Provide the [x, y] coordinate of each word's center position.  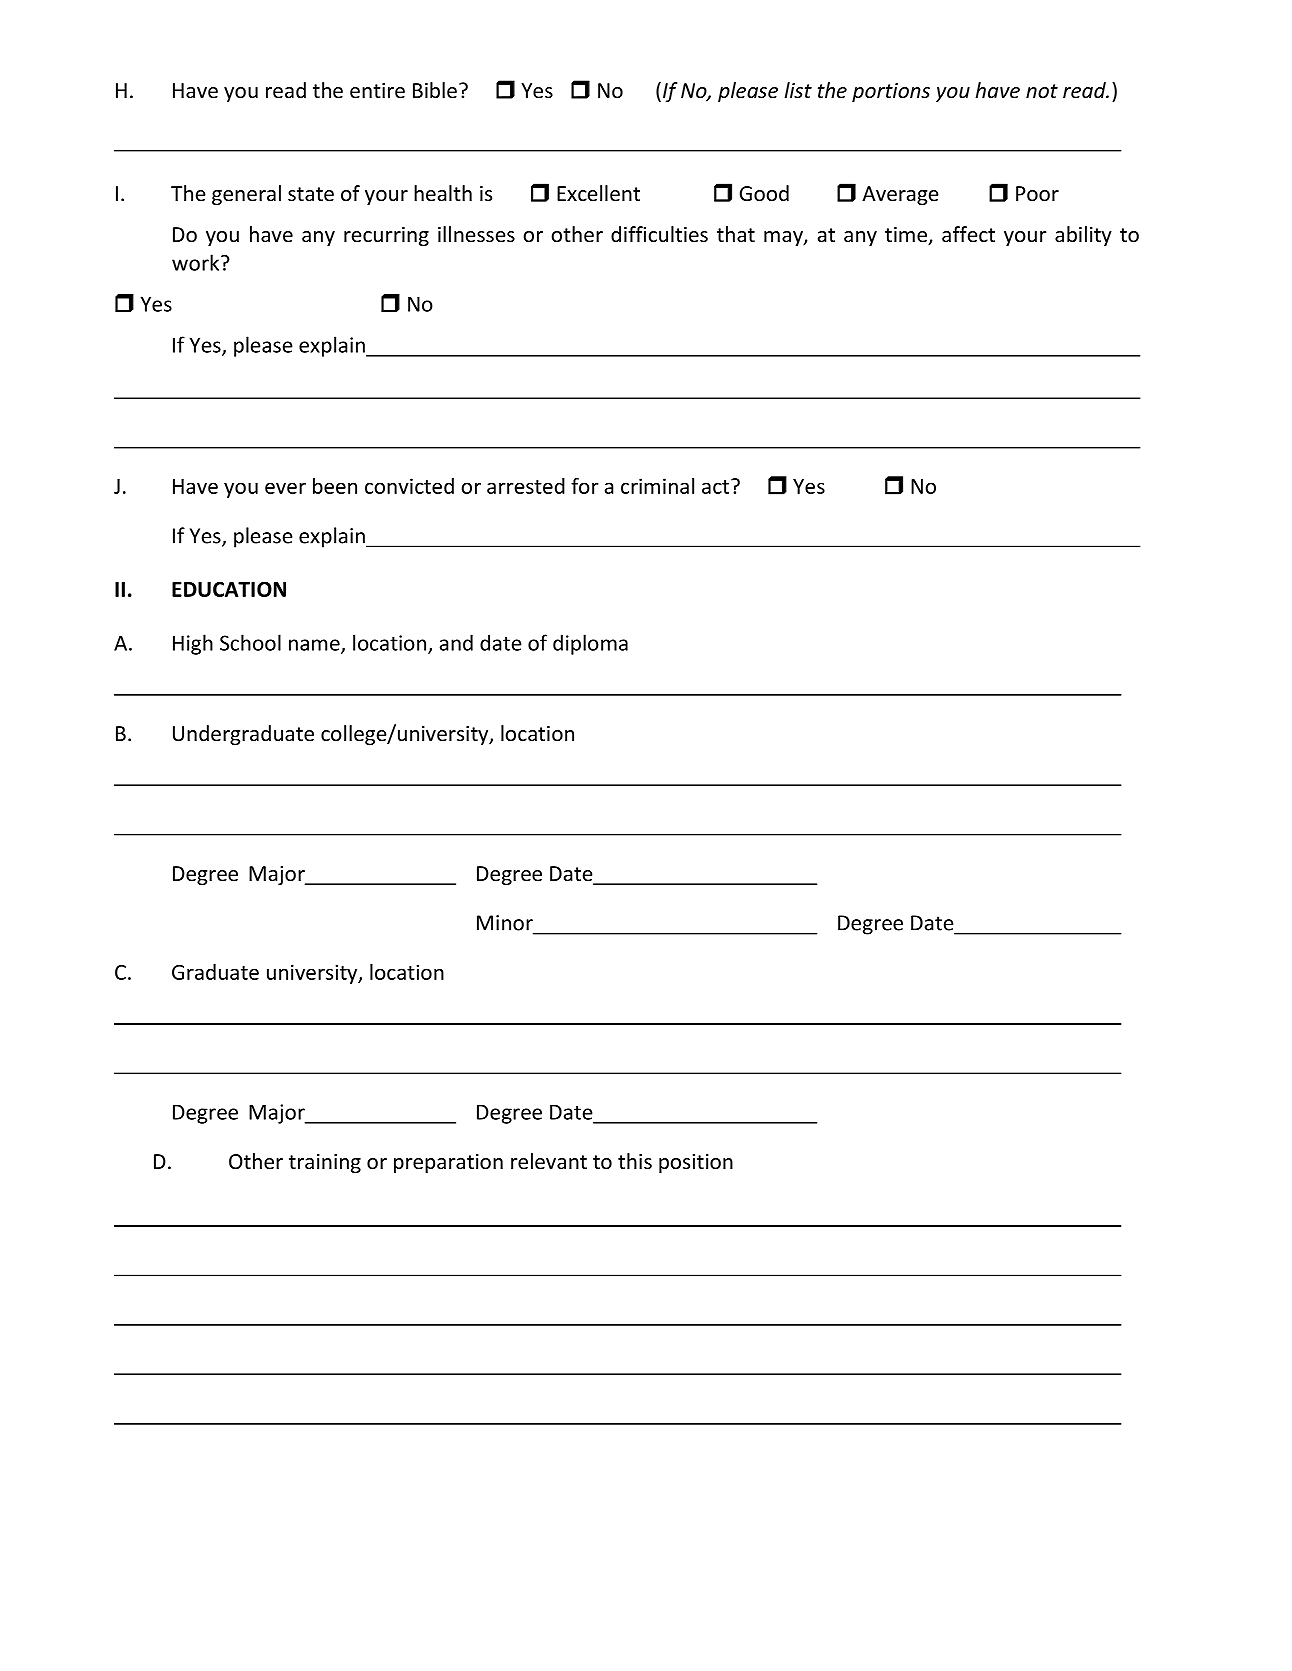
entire [377, 91]
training [325, 1163]
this [635, 1161]
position [696, 1163]
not [1042, 91]
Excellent [598, 193]
